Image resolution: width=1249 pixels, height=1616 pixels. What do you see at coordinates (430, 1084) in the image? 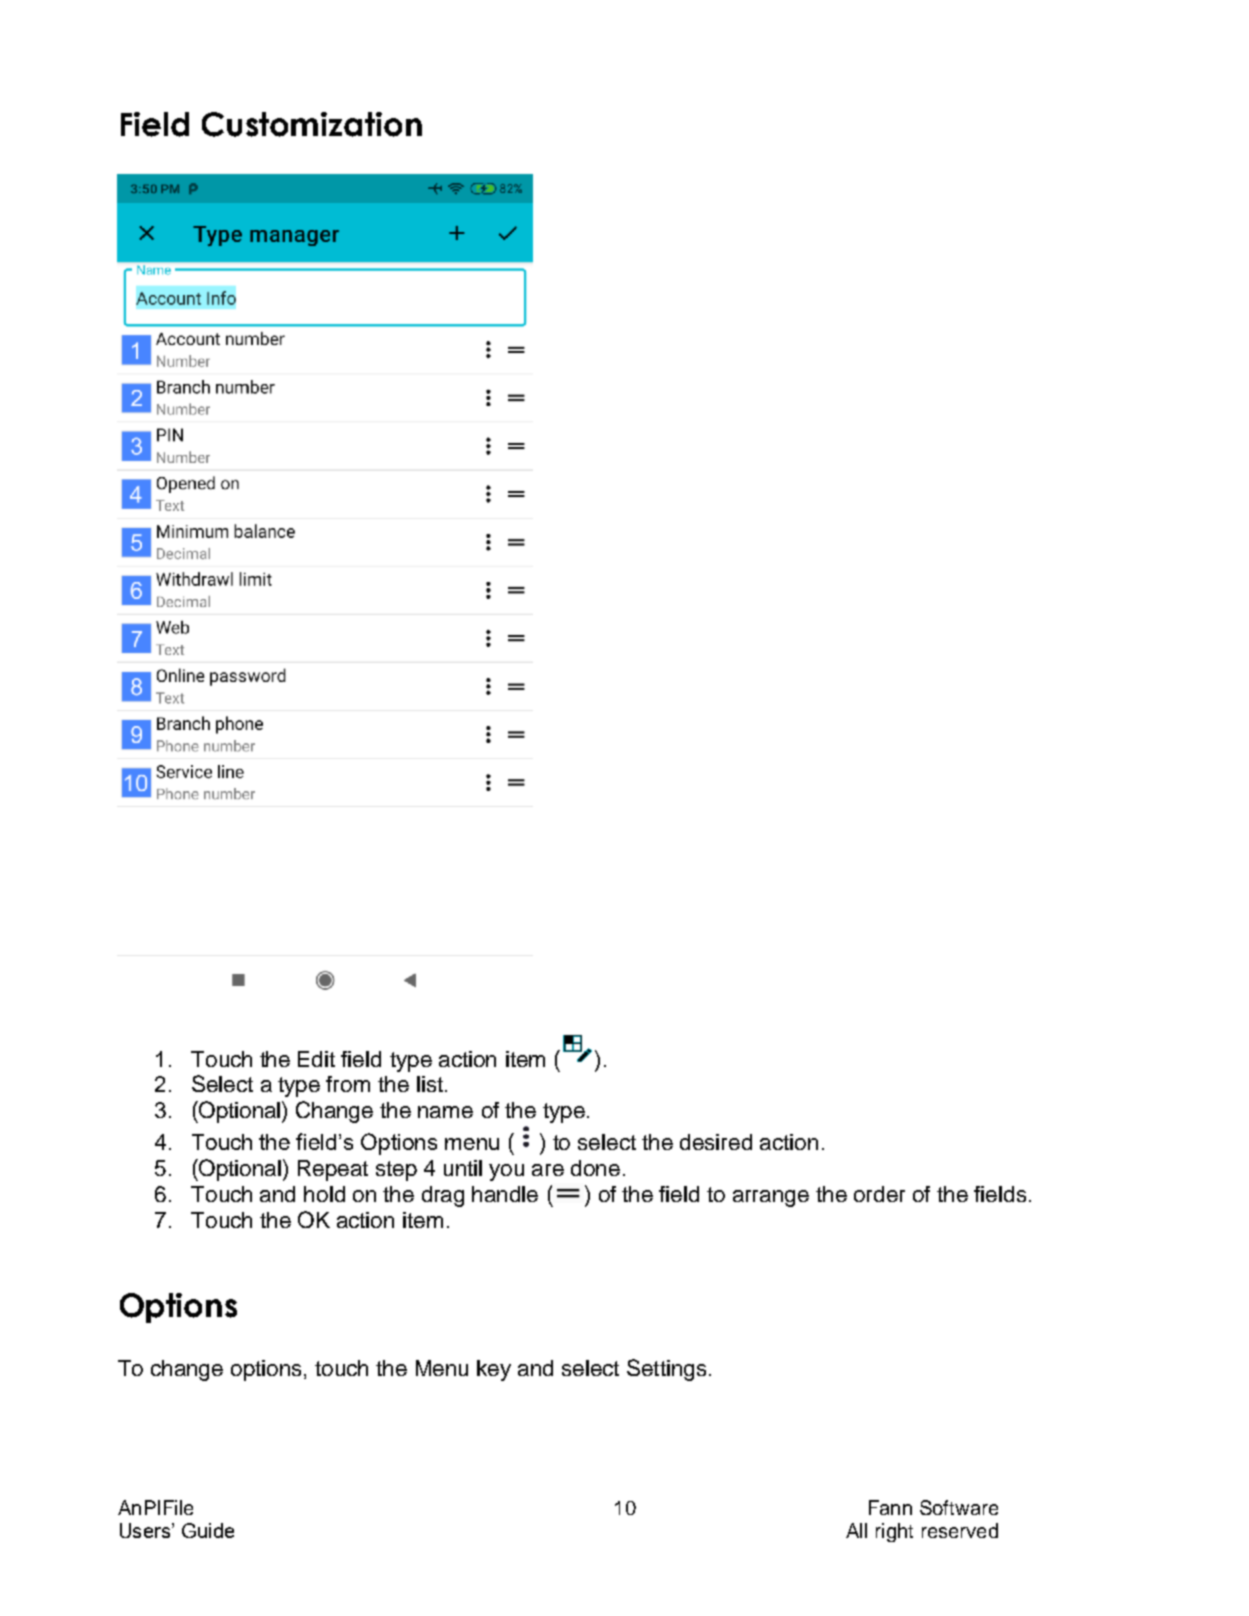
I see `list` at bounding box center [430, 1084].
